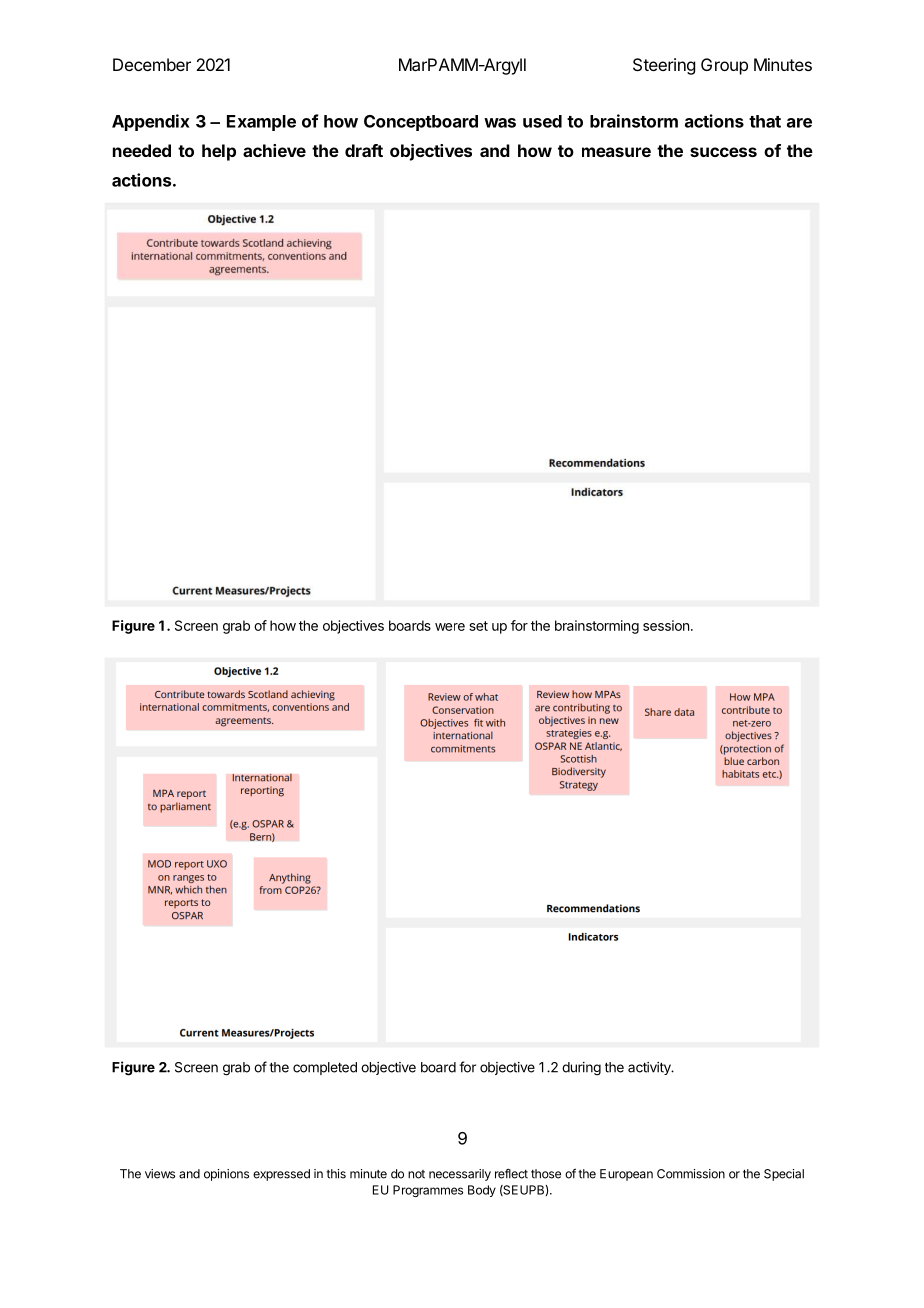 Image resolution: width=924 pixels, height=1308 pixels. What do you see at coordinates (478, 626) in the screenshot?
I see `set` at bounding box center [478, 626].
